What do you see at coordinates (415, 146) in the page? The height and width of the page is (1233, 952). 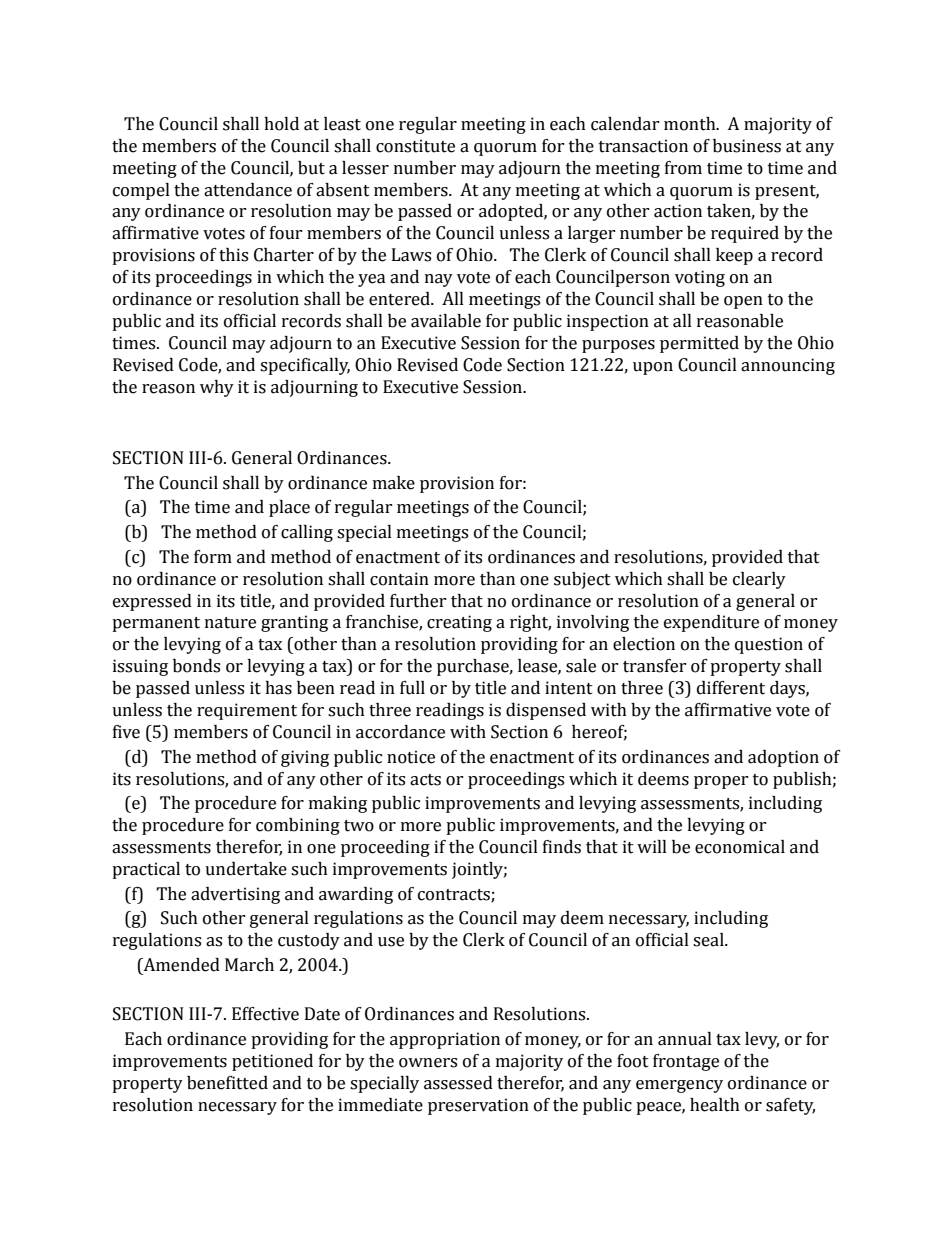 I see `constitute` at bounding box center [415, 146].
